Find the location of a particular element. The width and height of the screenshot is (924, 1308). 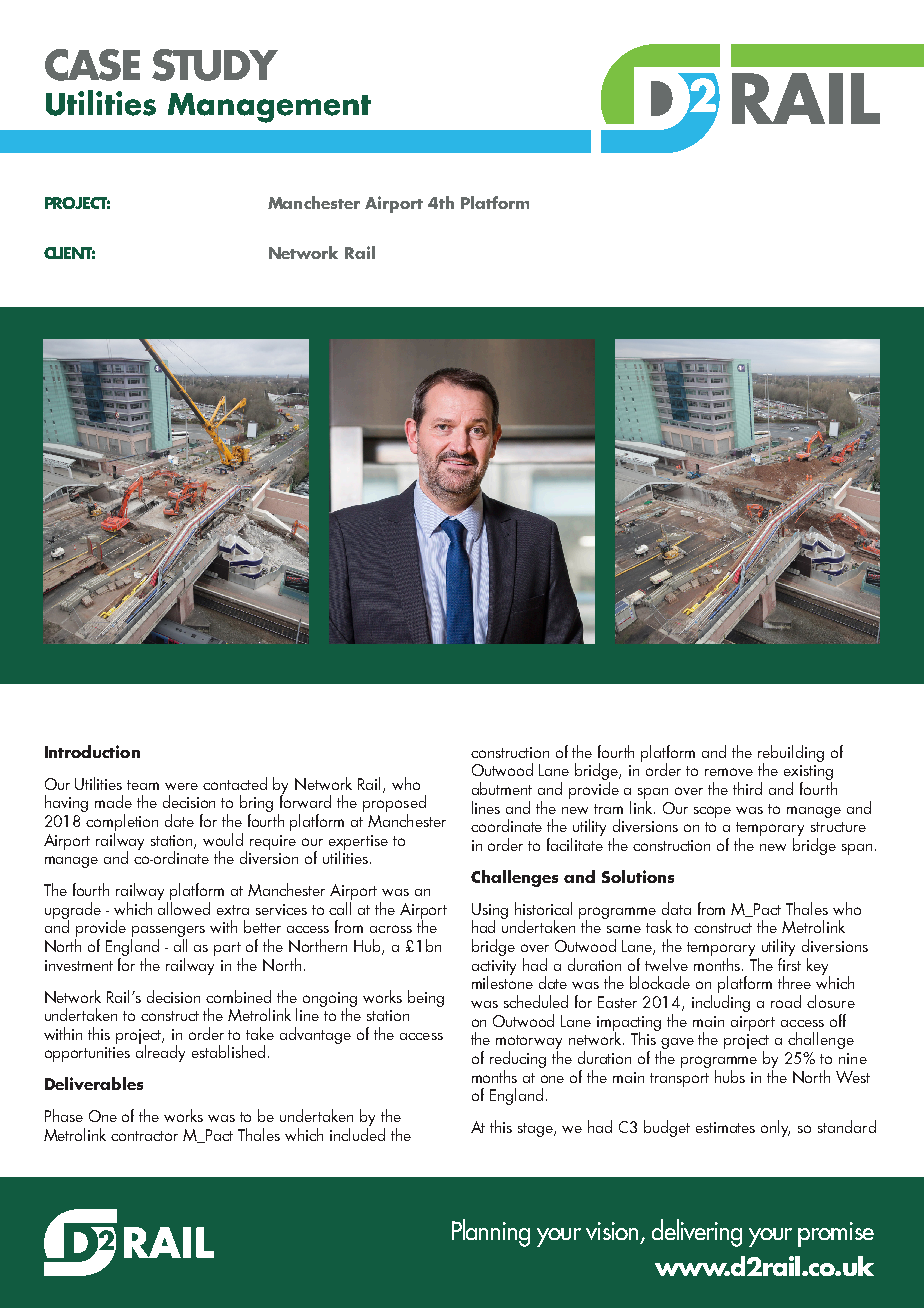

rebuilding is located at coordinates (791, 754).
